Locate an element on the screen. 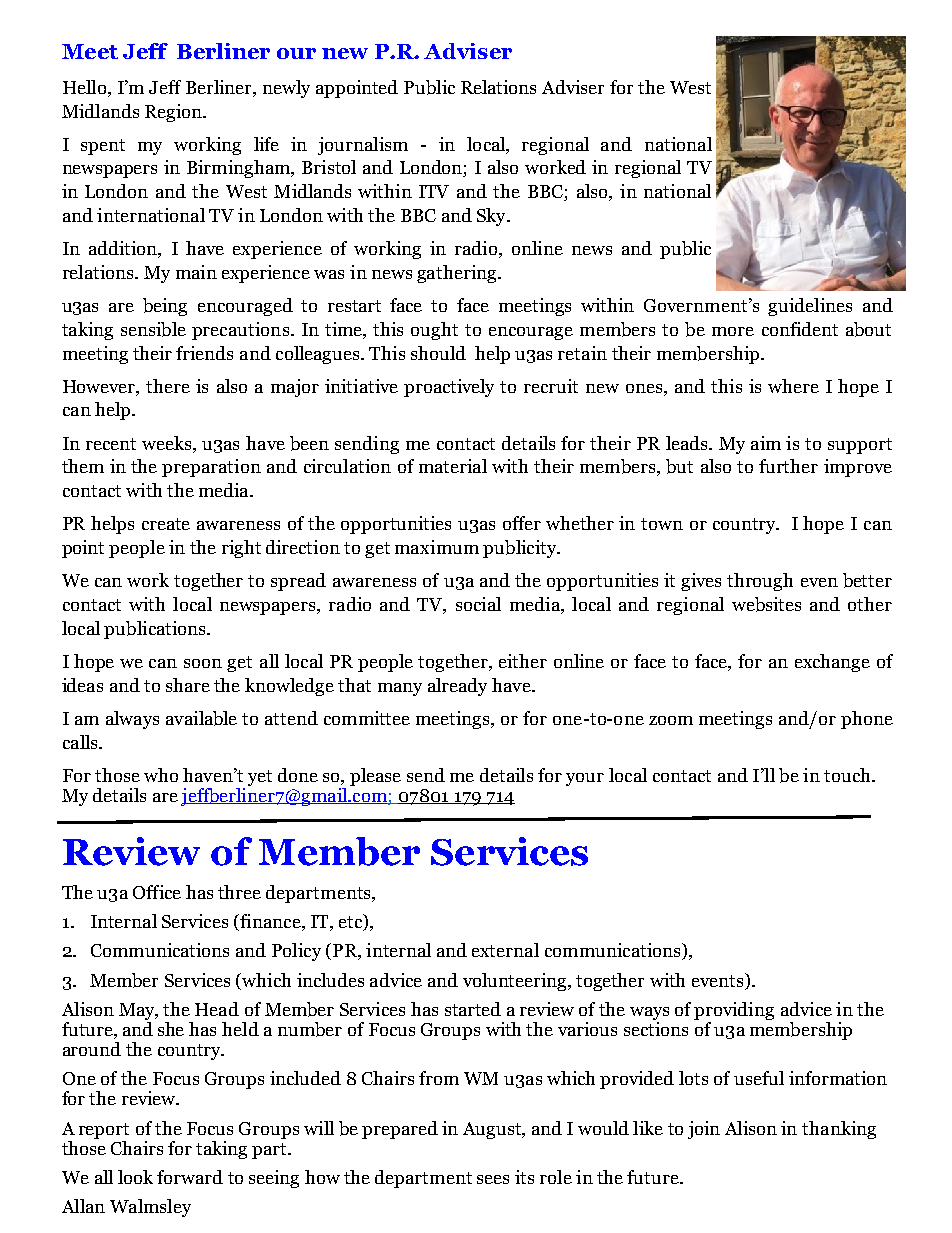 The height and width of the screenshot is (1233, 952). forward is located at coordinates (190, 1177).
